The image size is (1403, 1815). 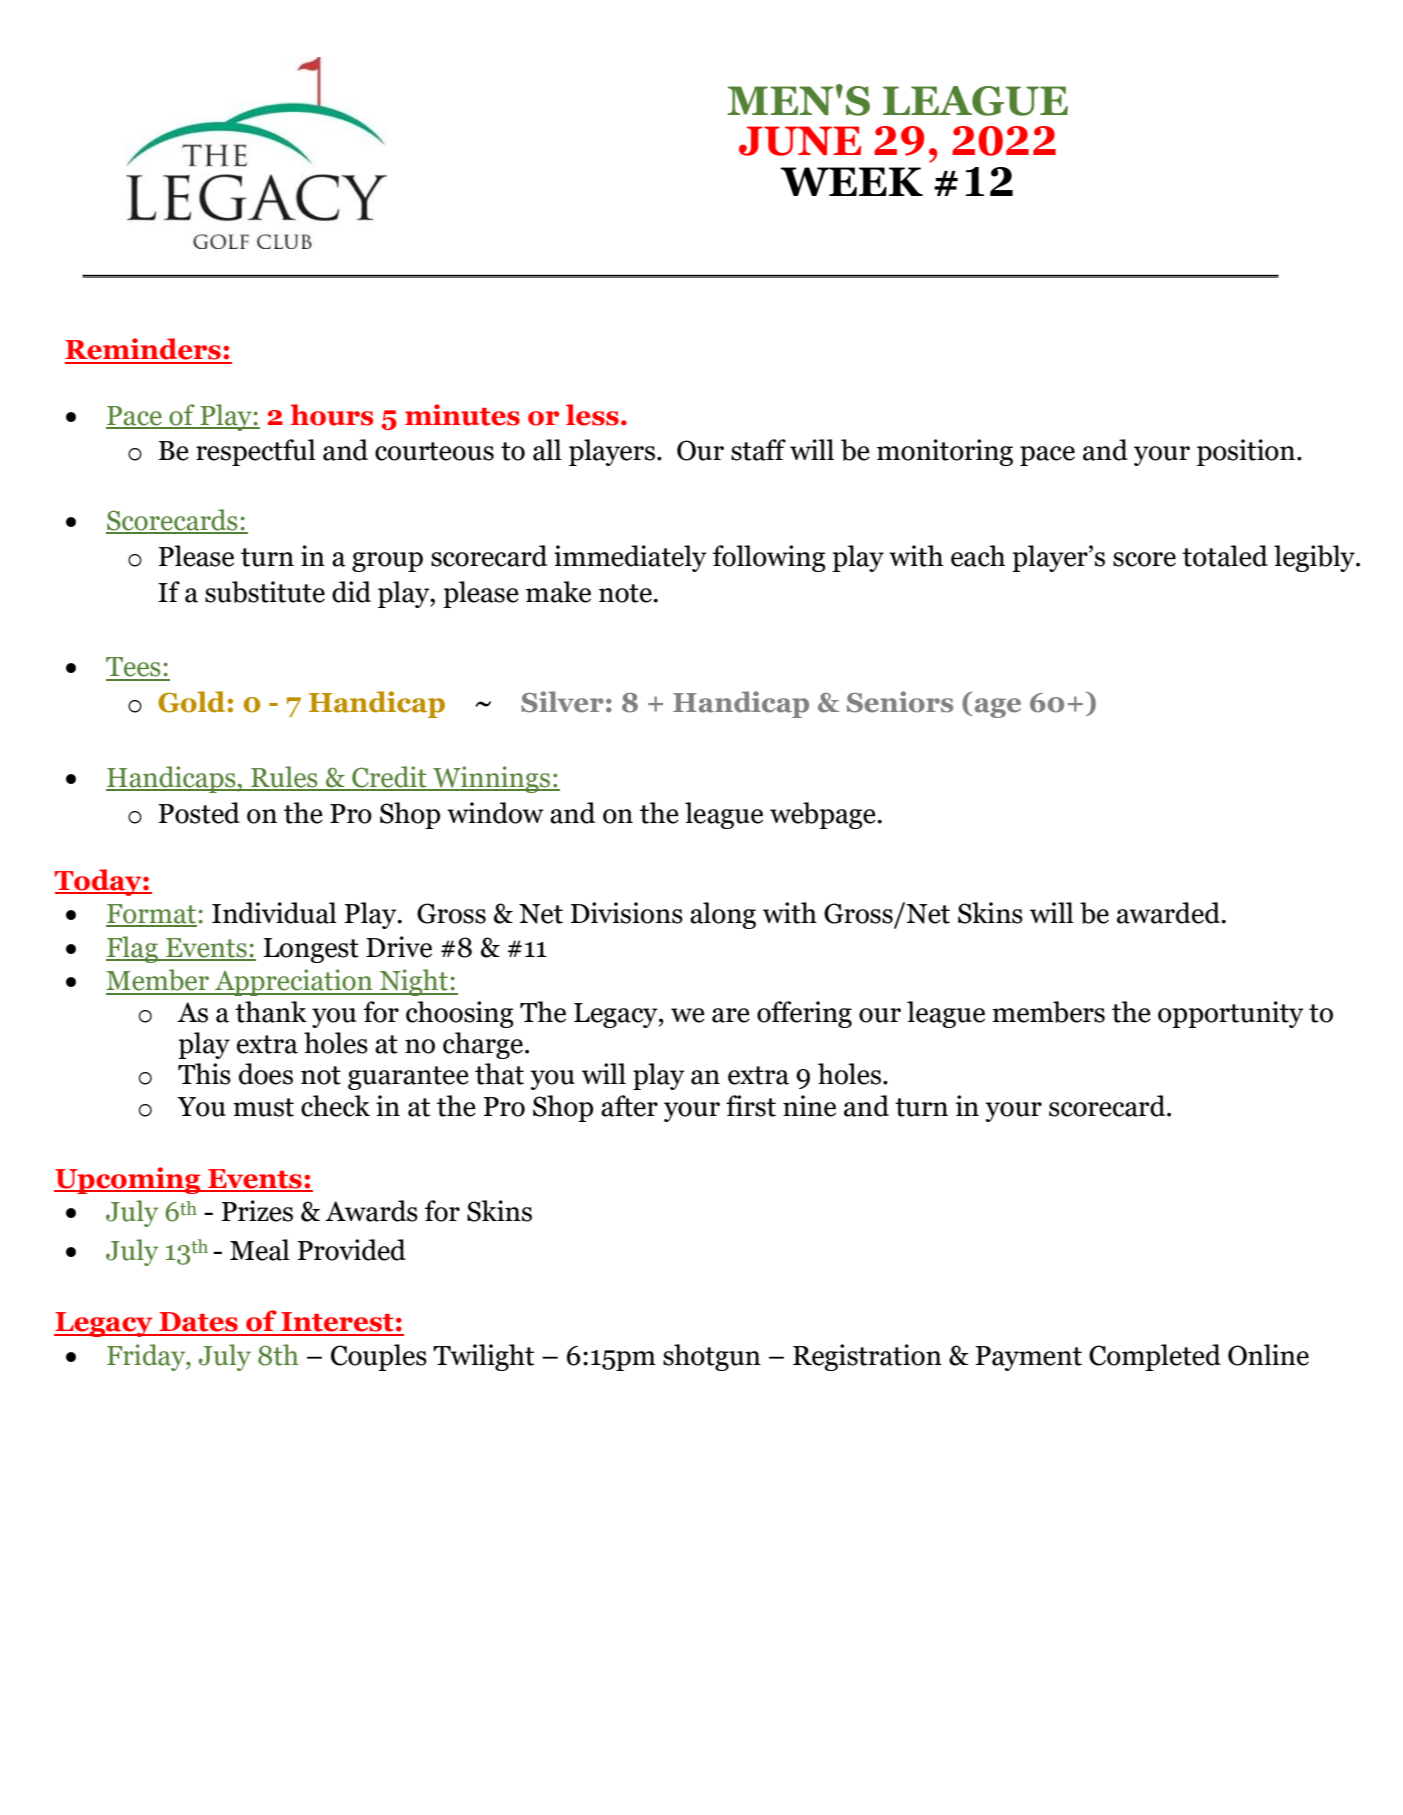 I want to click on awarded, so click(x=1170, y=913).
